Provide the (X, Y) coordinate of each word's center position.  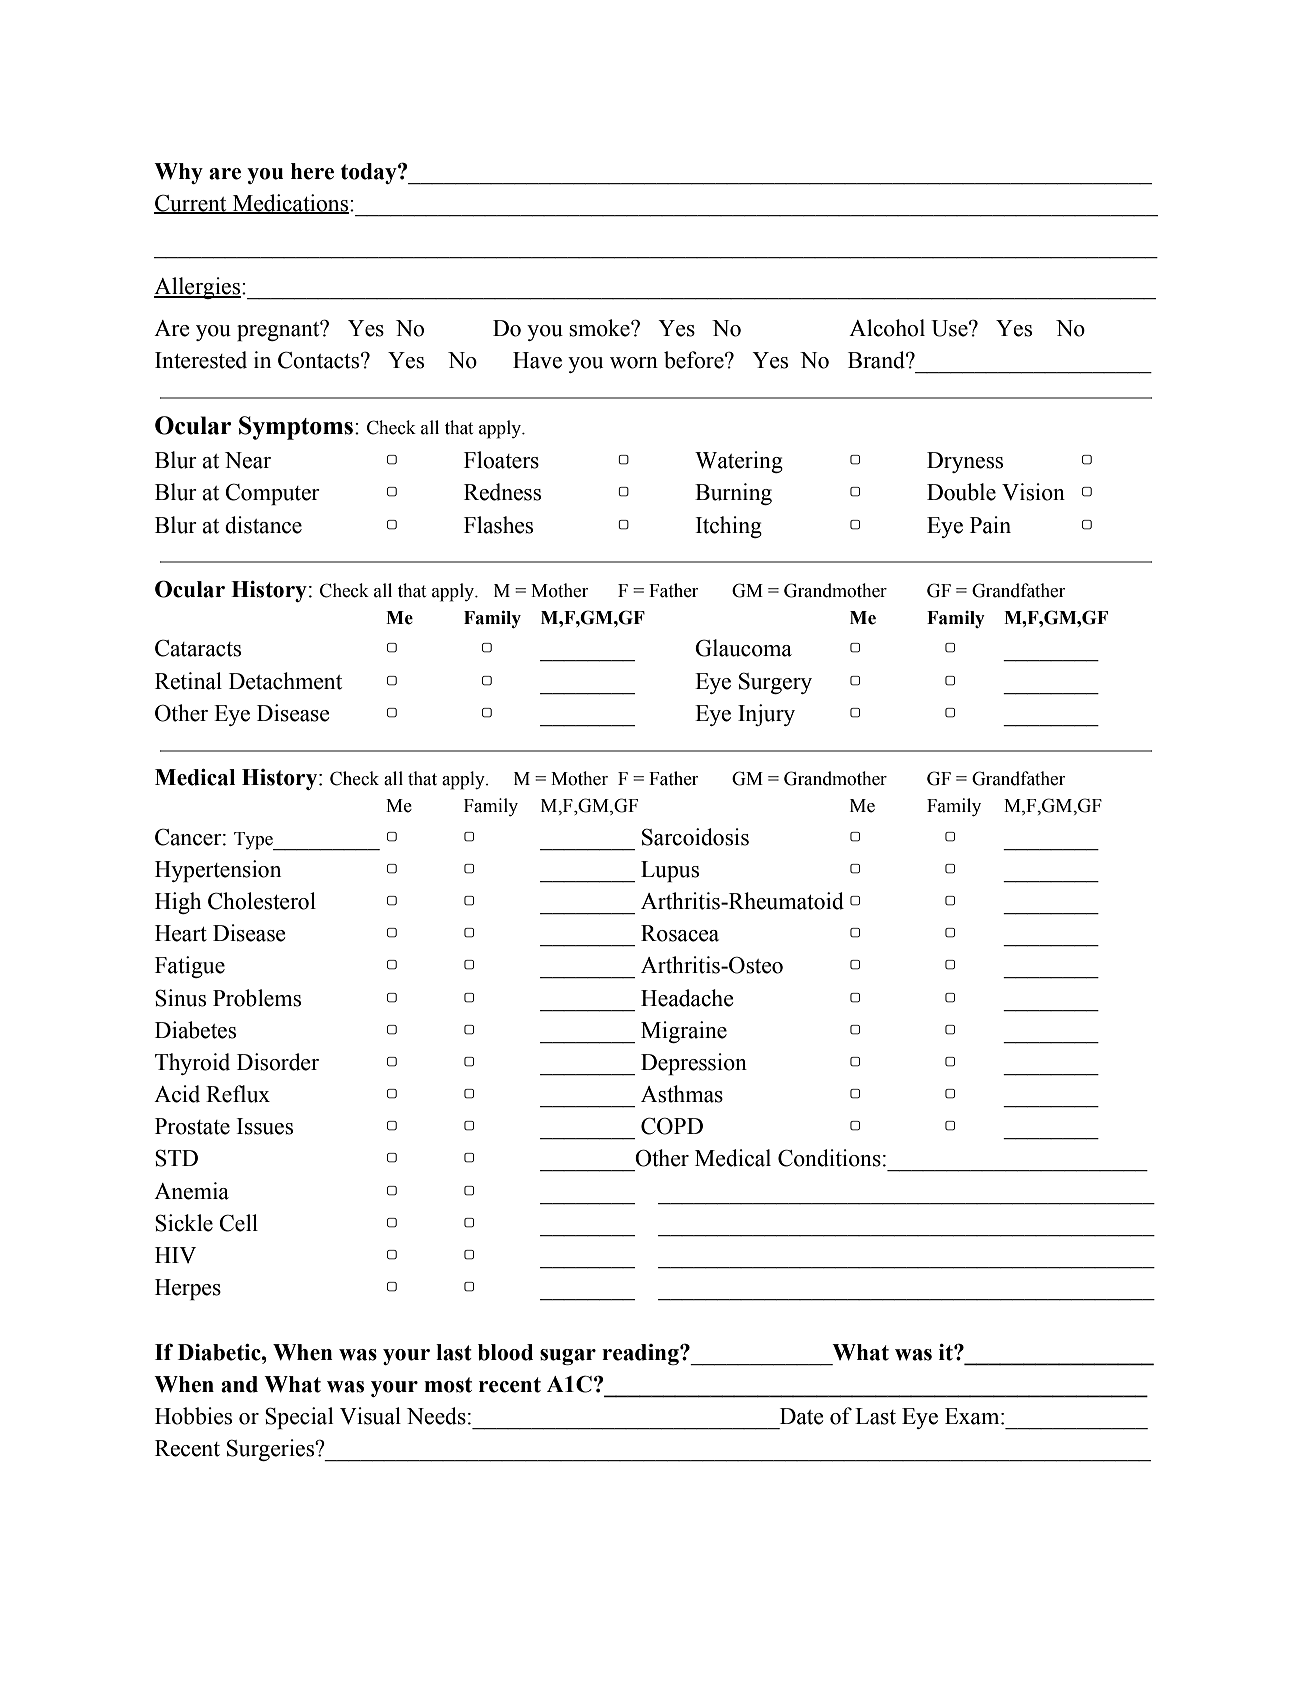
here (312, 171)
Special (299, 1418)
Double (961, 492)
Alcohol (887, 328)
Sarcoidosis (695, 837)
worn (634, 363)
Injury (766, 715)
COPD (672, 1126)
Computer (272, 494)
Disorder (278, 1062)
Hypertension (218, 871)
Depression (694, 1064)
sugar (568, 1357)
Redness (502, 492)
